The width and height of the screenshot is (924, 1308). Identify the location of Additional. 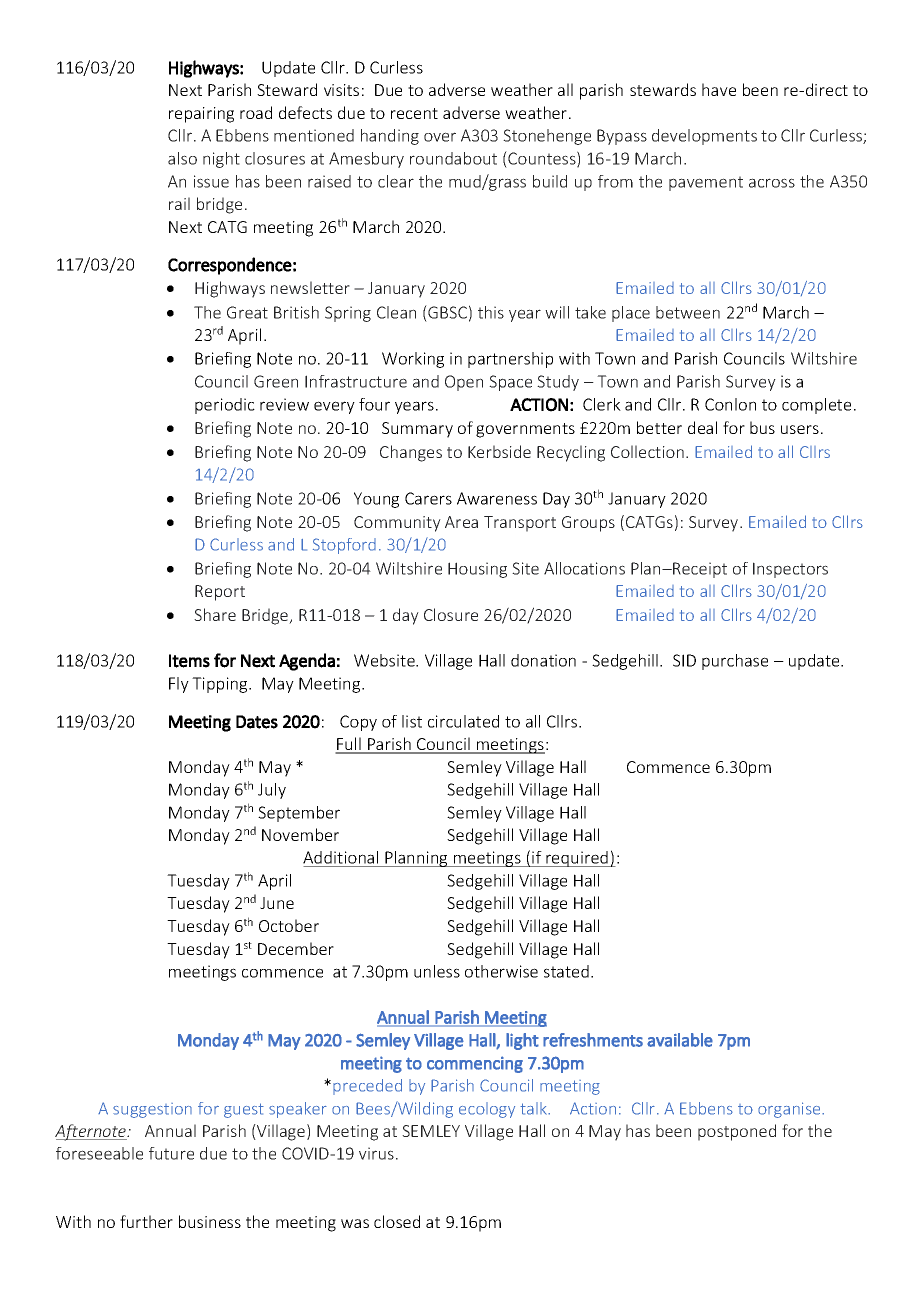
(342, 859).
